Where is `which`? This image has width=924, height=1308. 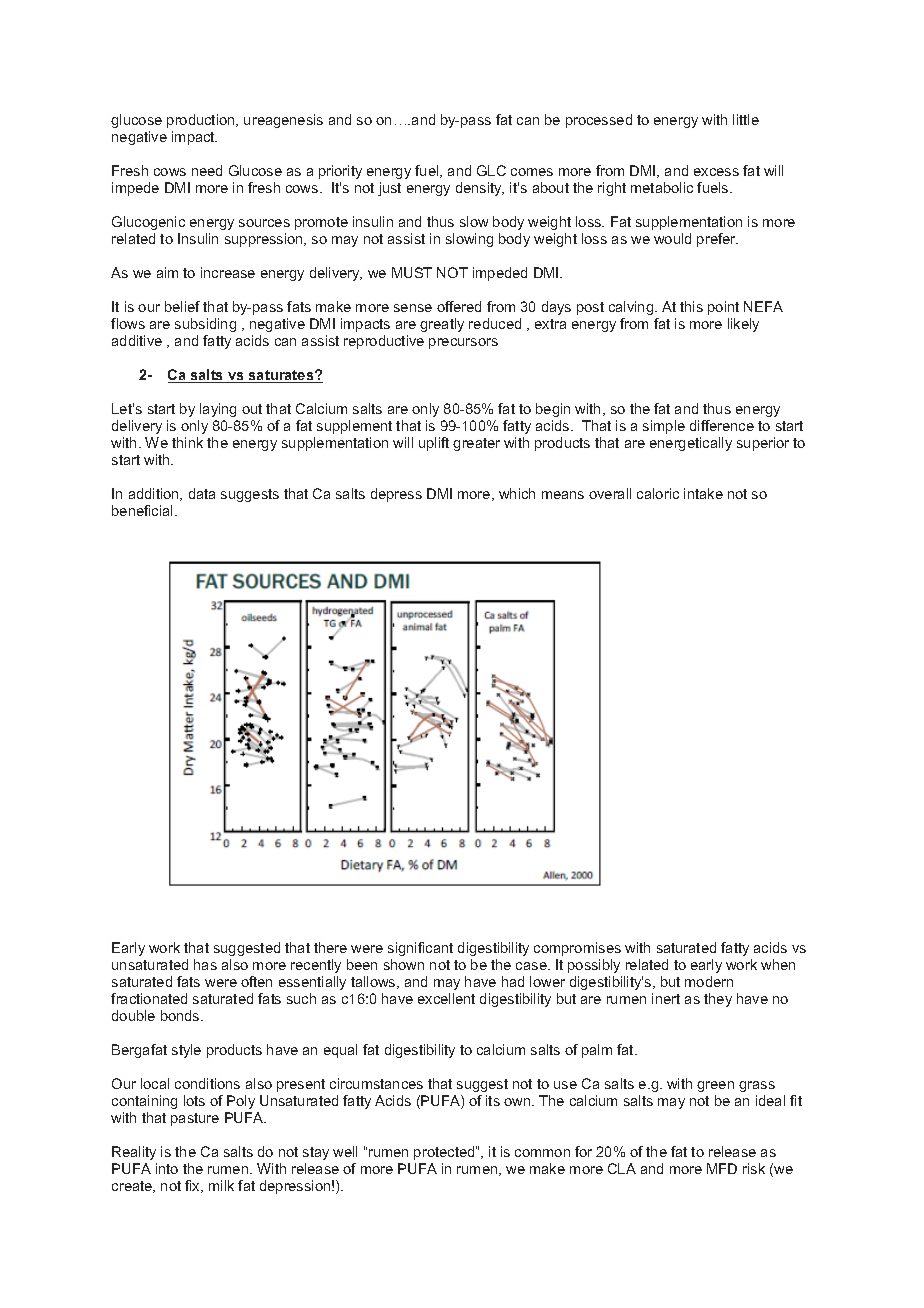 which is located at coordinates (517, 493).
